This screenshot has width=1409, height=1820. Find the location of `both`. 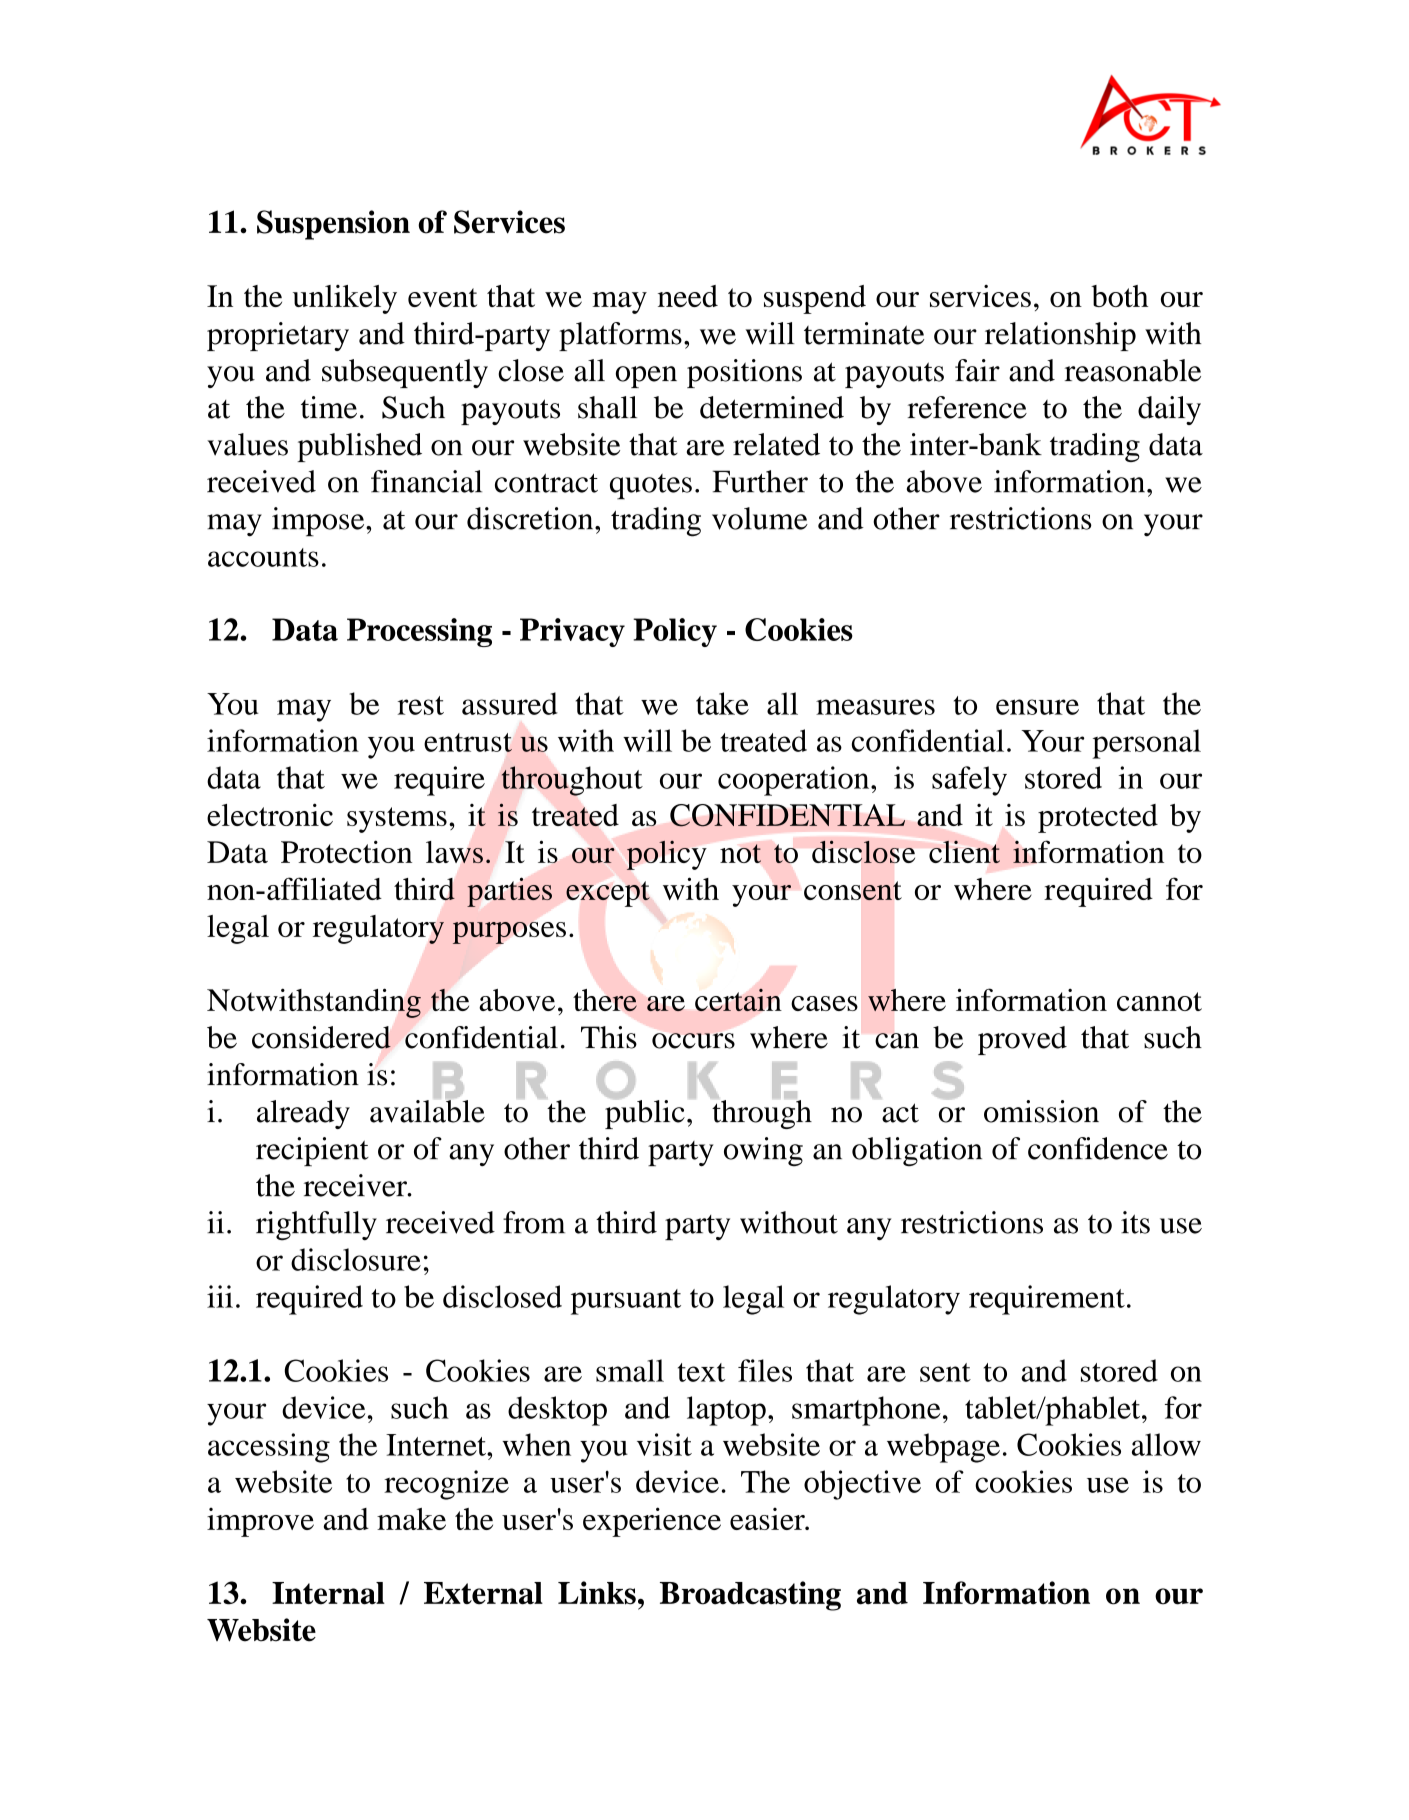

both is located at coordinates (1119, 296).
